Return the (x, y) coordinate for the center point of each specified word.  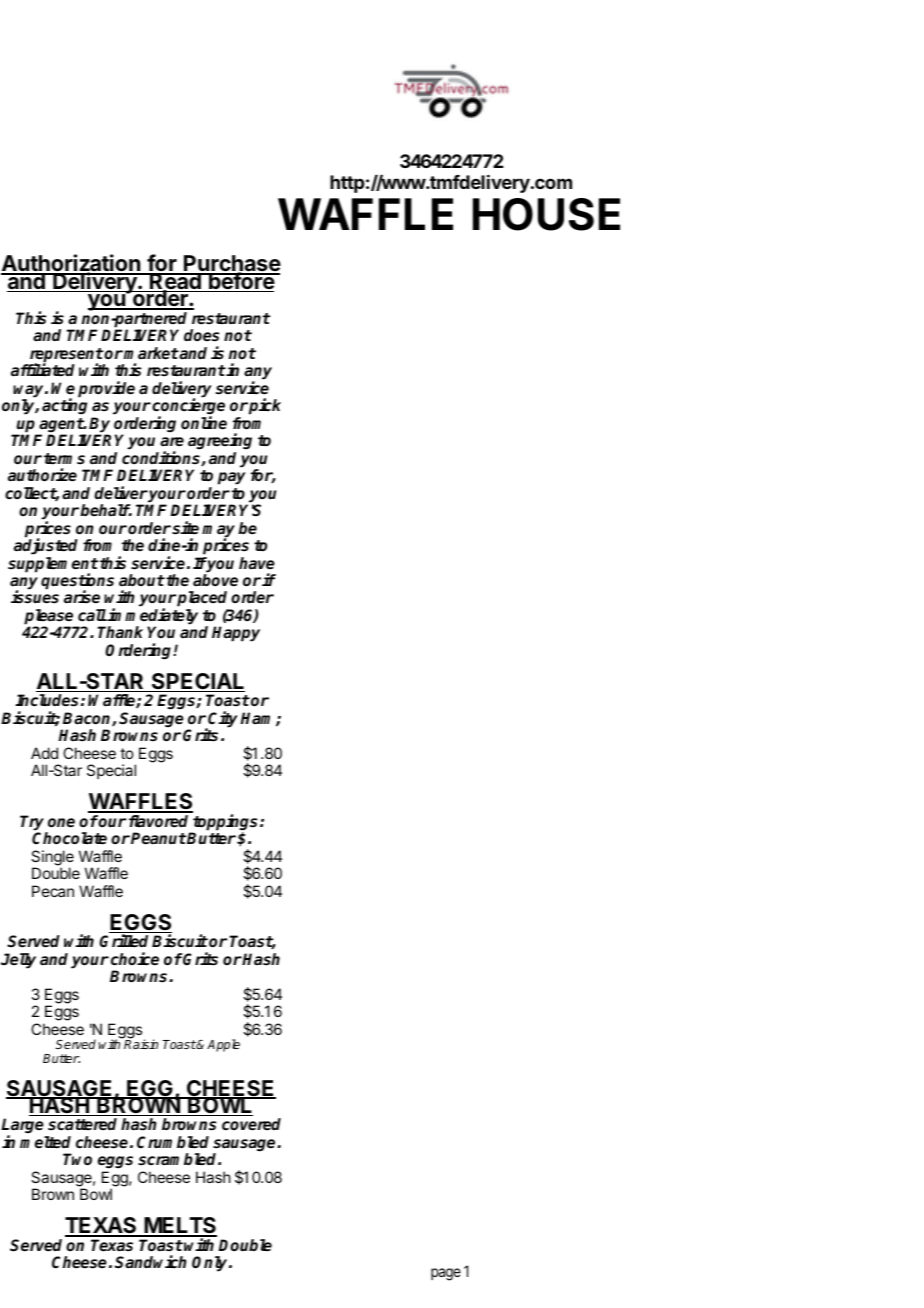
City (224, 720)
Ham (258, 719)
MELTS (179, 1227)
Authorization (71, 264)
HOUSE (546, 214)
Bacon (88, 719)
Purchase (231, 265)
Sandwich (151, 1262)
